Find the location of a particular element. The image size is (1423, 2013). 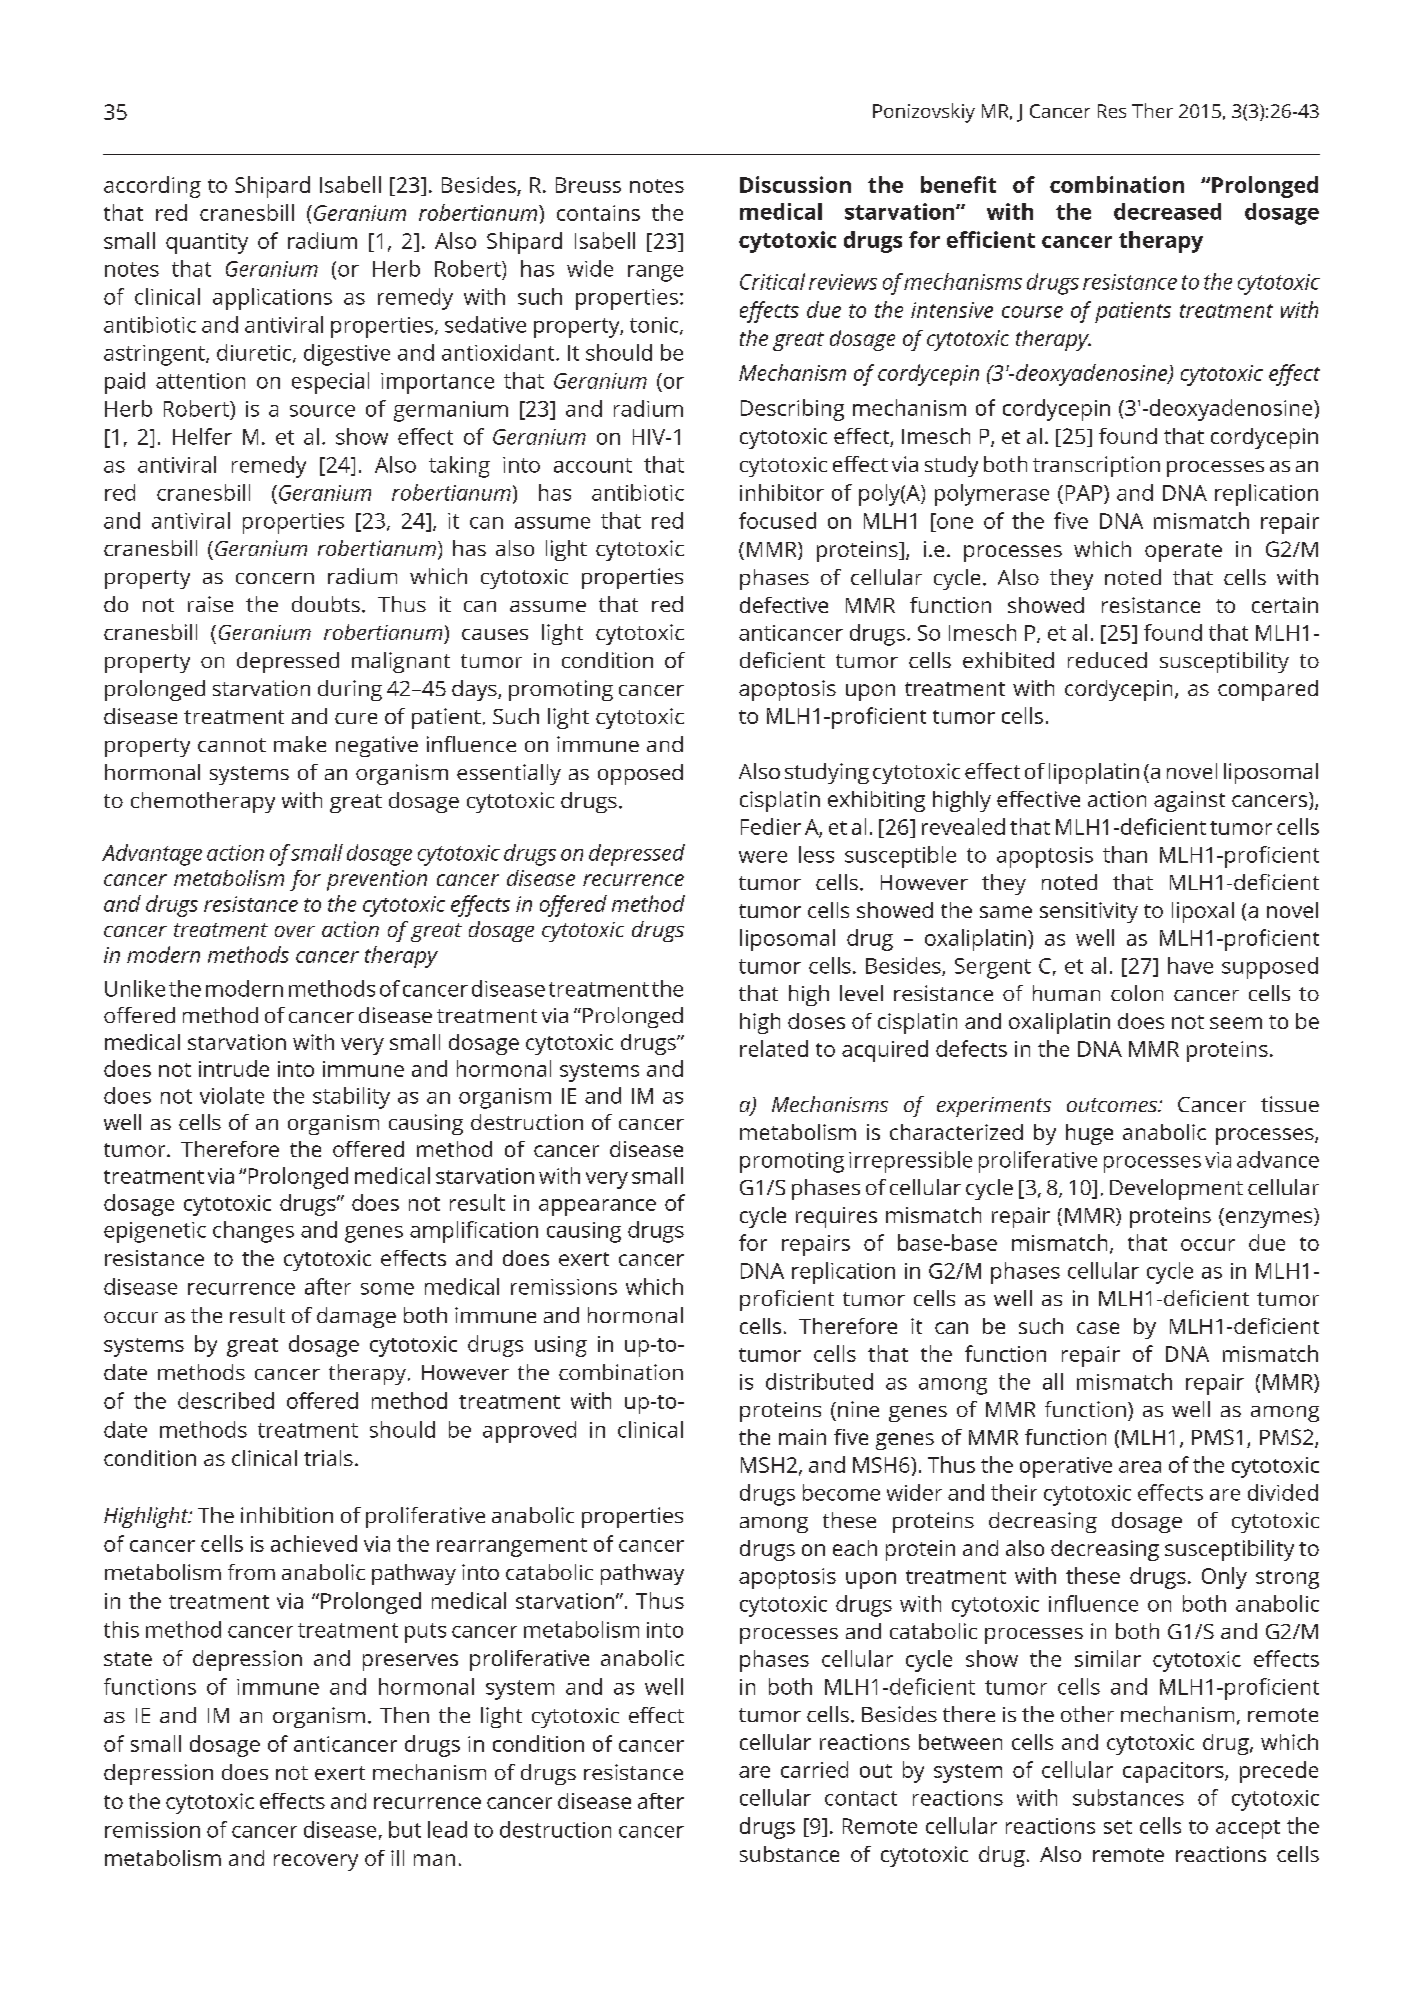

intrude is located at coordinates (234, 1068).
